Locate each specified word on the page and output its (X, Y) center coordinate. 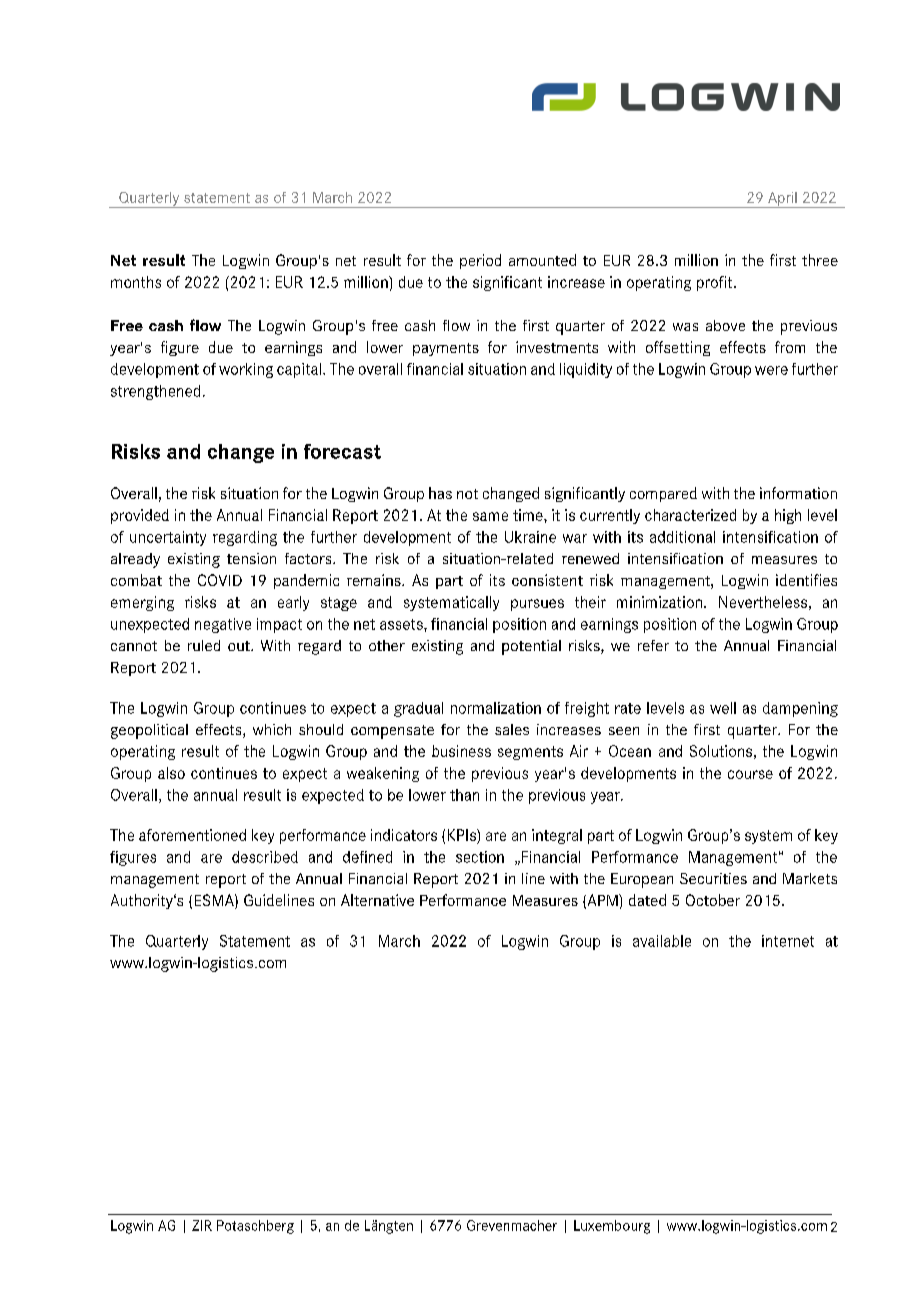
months (136, 282)
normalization (496, 708)
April (782, 200)
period (480, 261)
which (272, 729)
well (723, 708)
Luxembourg (612, 1227)
